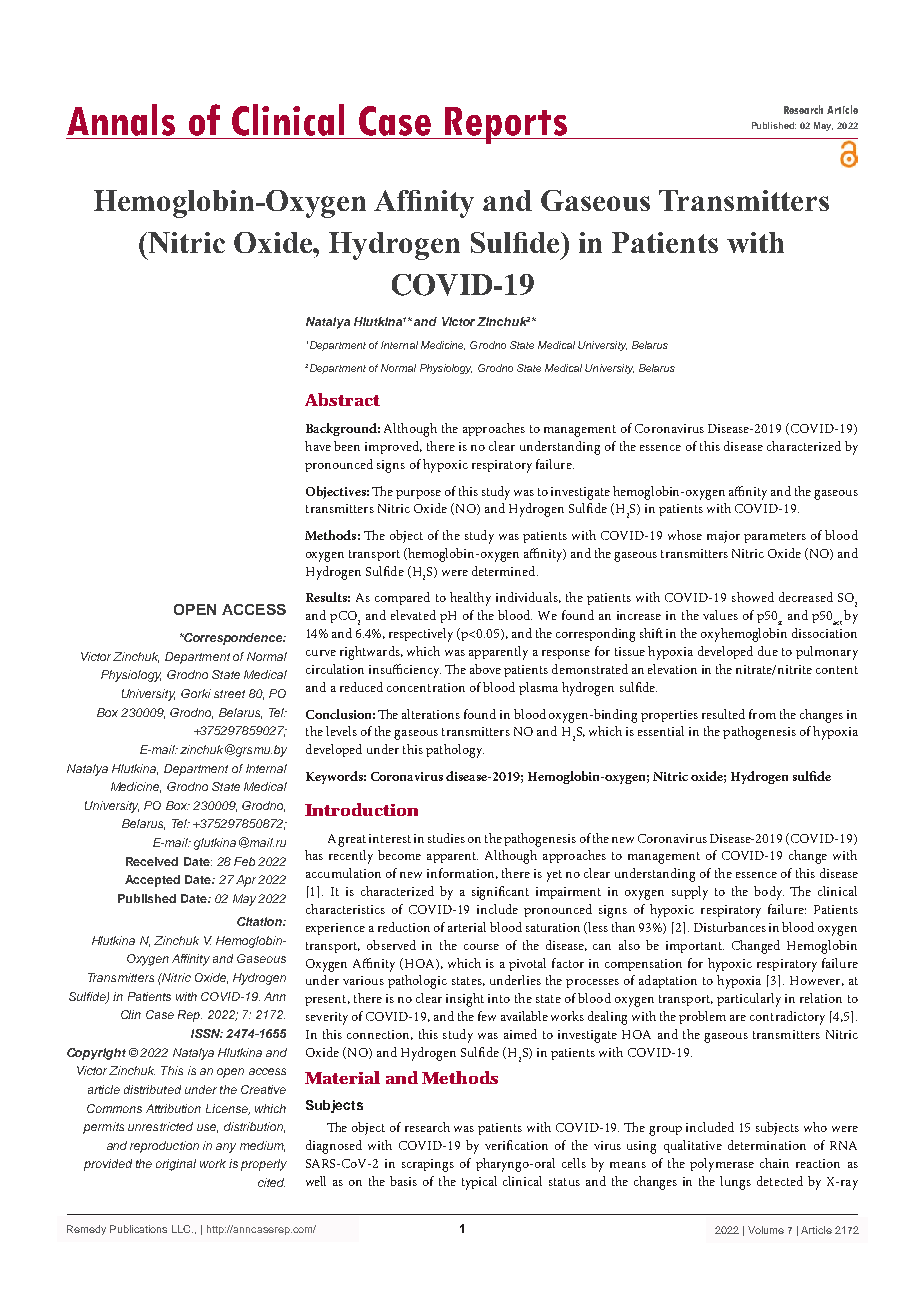 This page has width=924, height=1308. What do you see at coordinates (479, 1183) in the page?
I see `typical` at bounding box center [479, 1183].
